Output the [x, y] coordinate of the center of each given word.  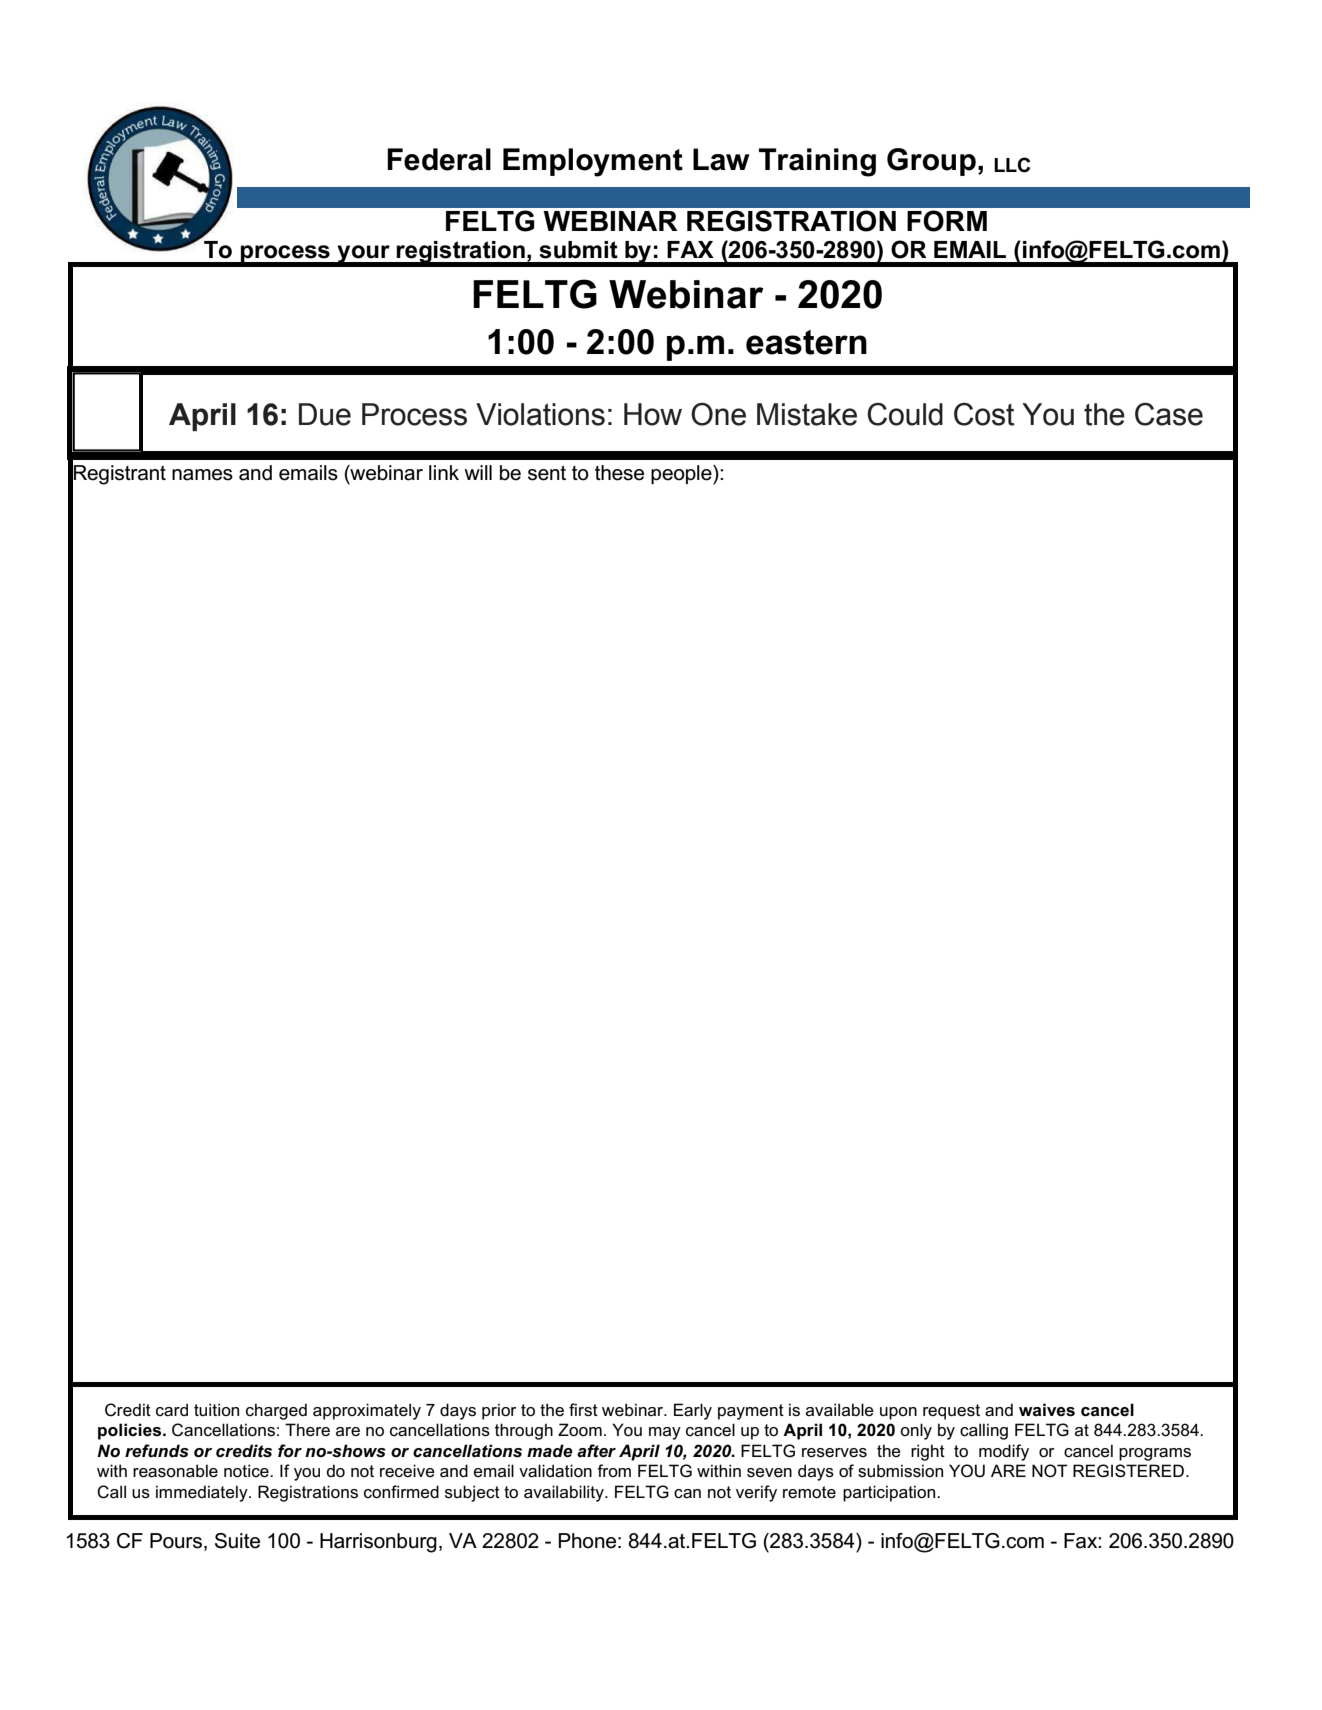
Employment [593, 162]
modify [1004, 1452]
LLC [1012, 165]
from [614, 1470]
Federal [439, 159]
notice [247, 1471]
